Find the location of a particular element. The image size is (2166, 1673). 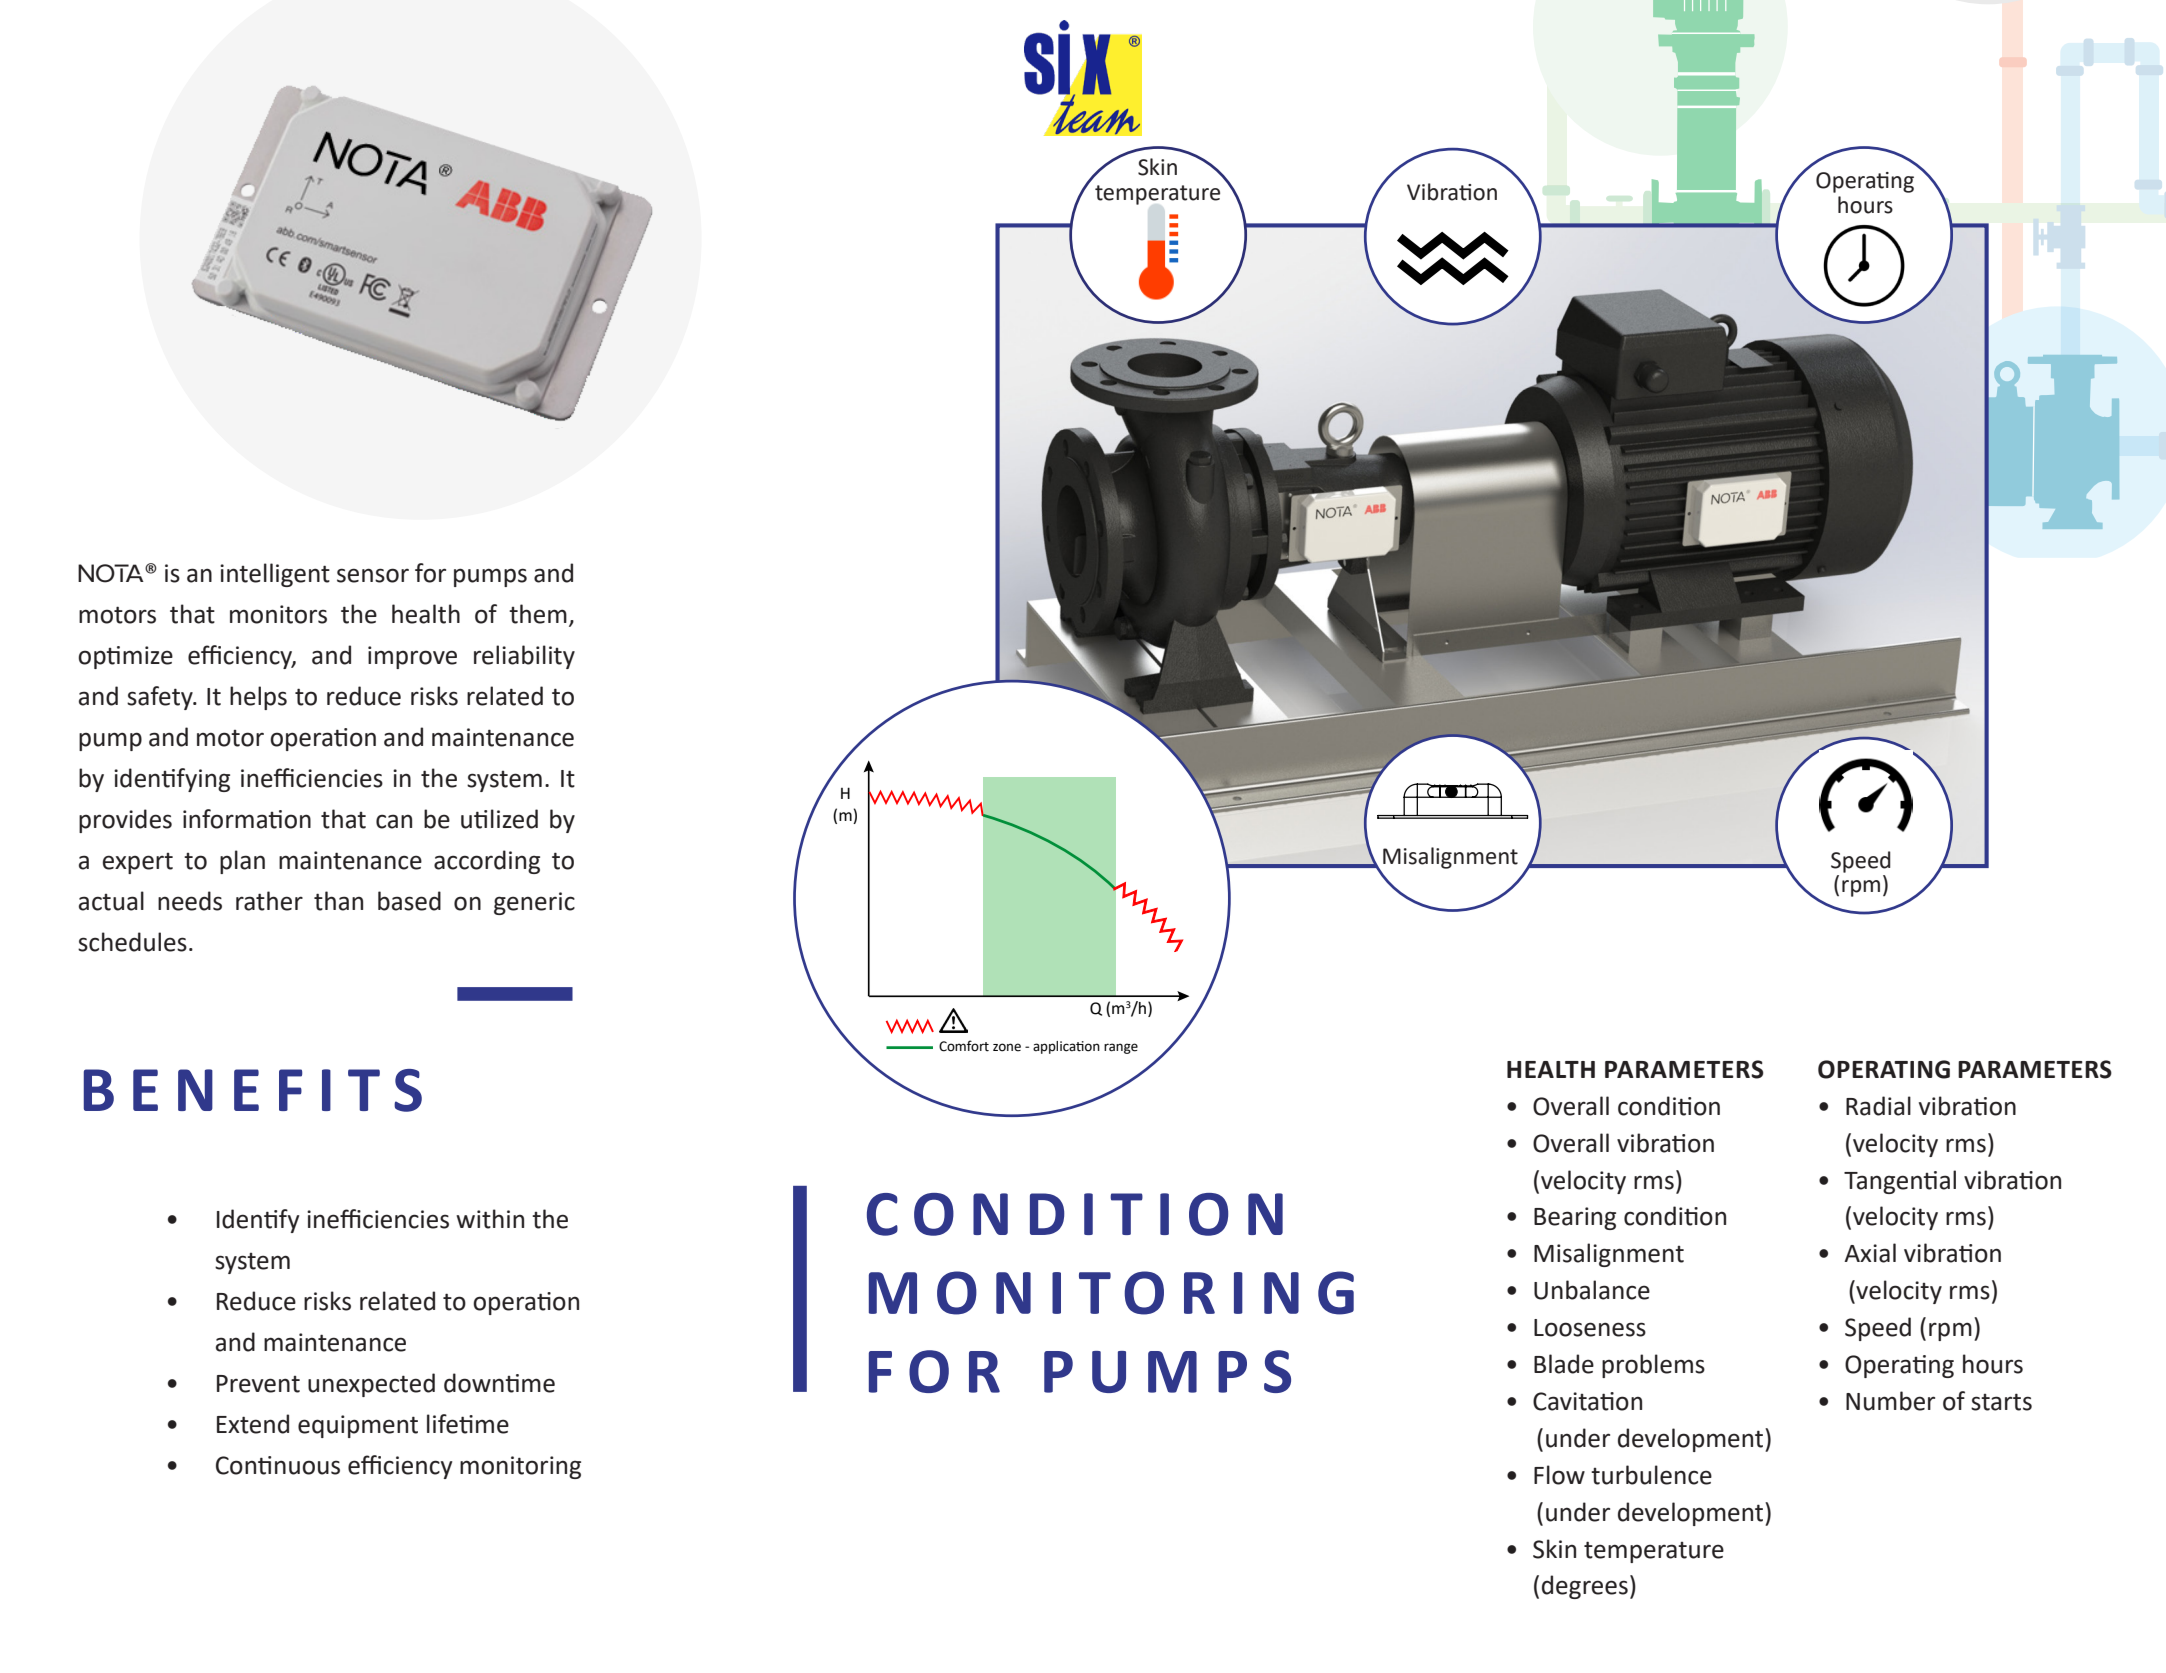

reliability is located at coordinates (524, 657).
